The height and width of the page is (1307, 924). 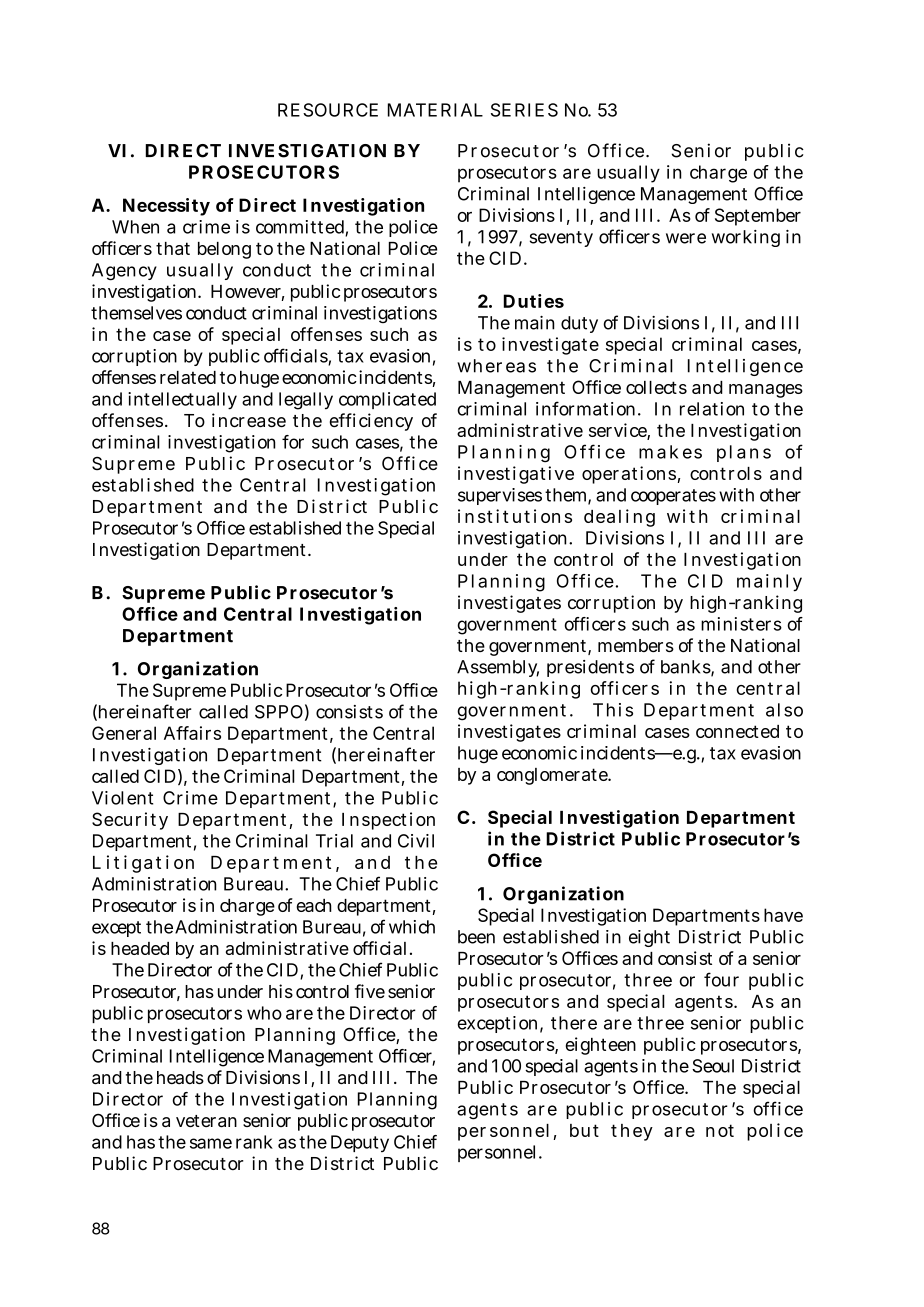 What do you see at coordinates (416, 841) in the page?
I see `Civil` at bounding box center [416, 841].
